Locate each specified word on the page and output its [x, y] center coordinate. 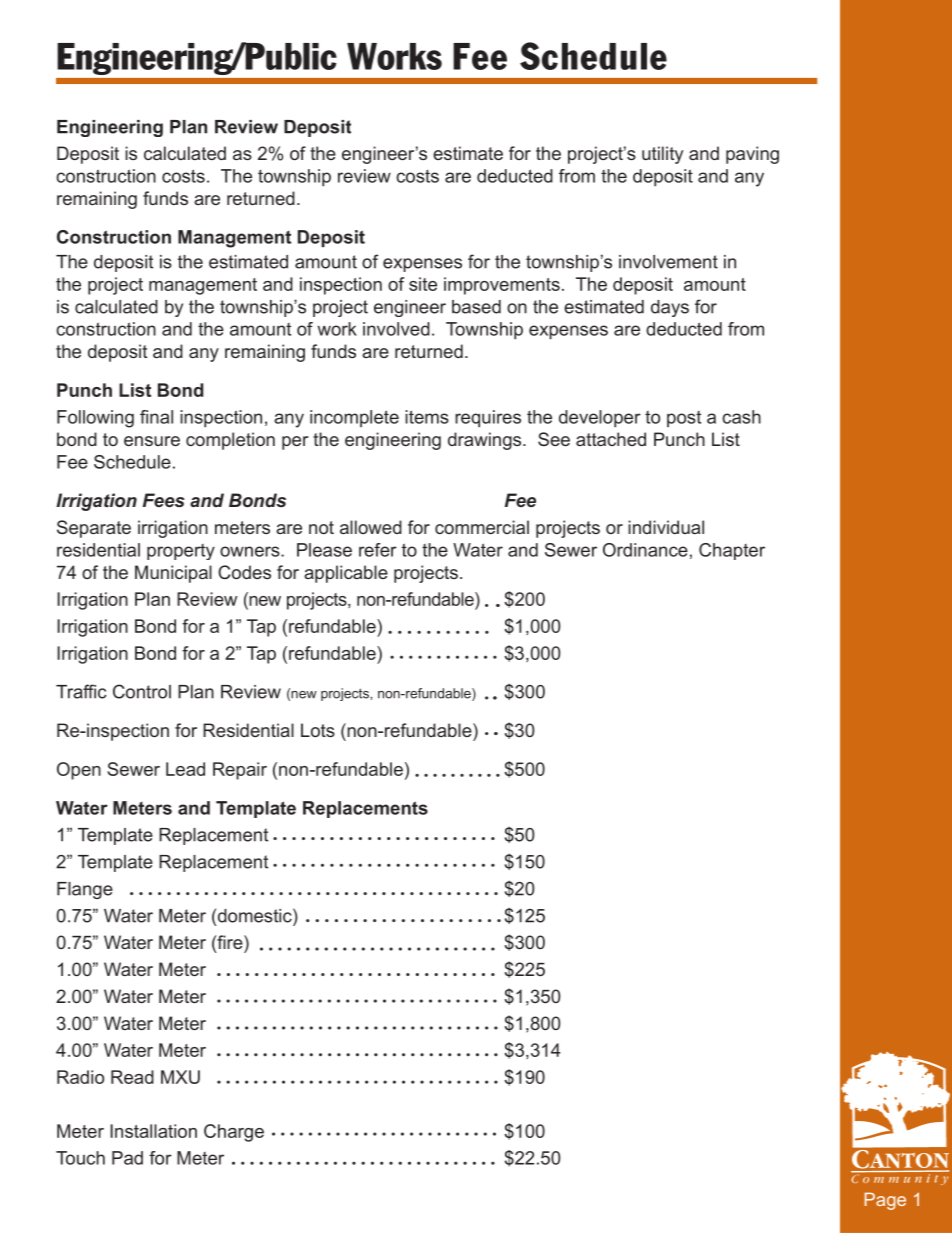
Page [885, 1201]
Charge [234, 1133]
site [423, 284]
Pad [127, 1158]
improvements [502, 286]
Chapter [732, 551]
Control [142, 691]
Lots [318, 730]
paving [752, 155]
